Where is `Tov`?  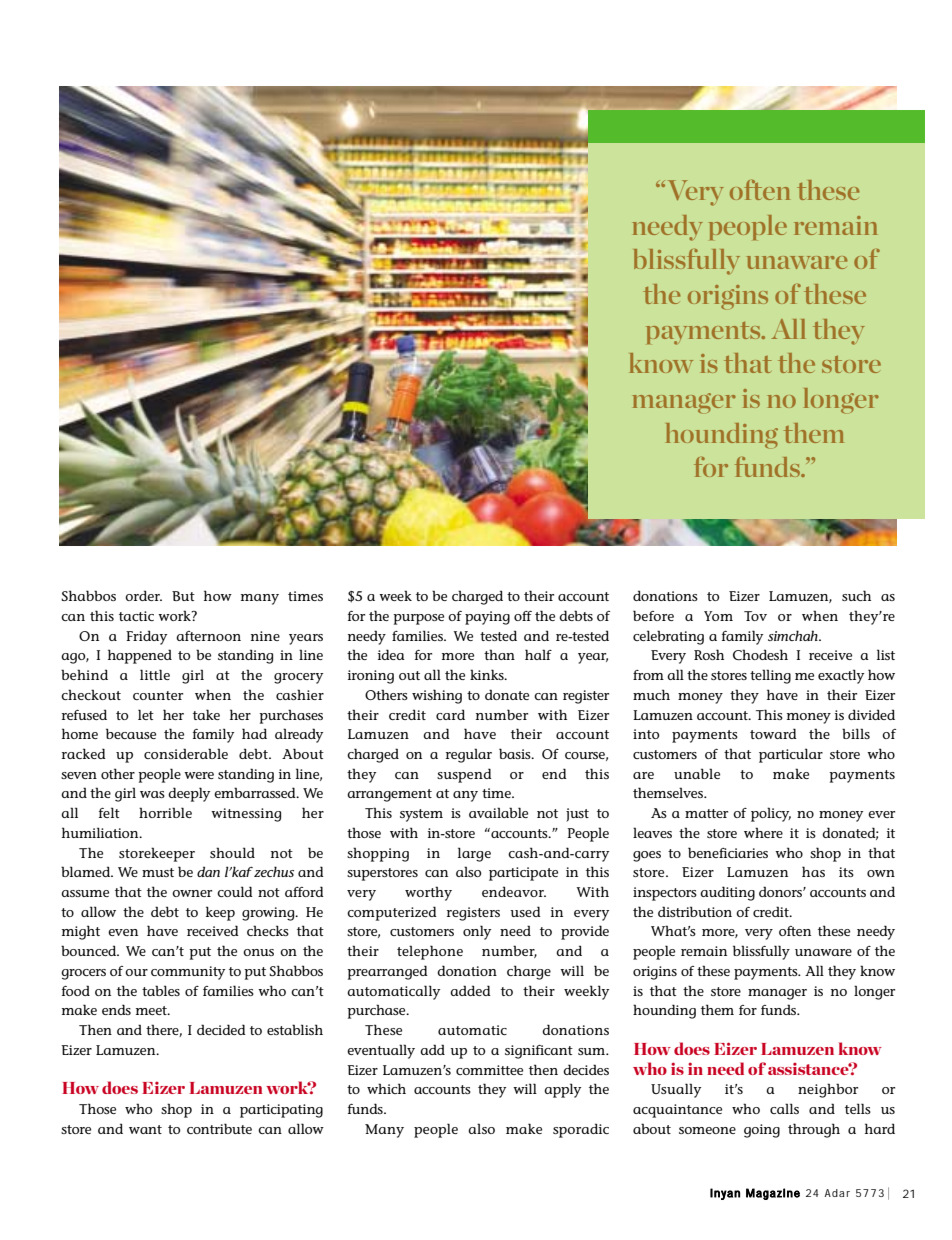 Tov is located at coordinates (755, 616).
